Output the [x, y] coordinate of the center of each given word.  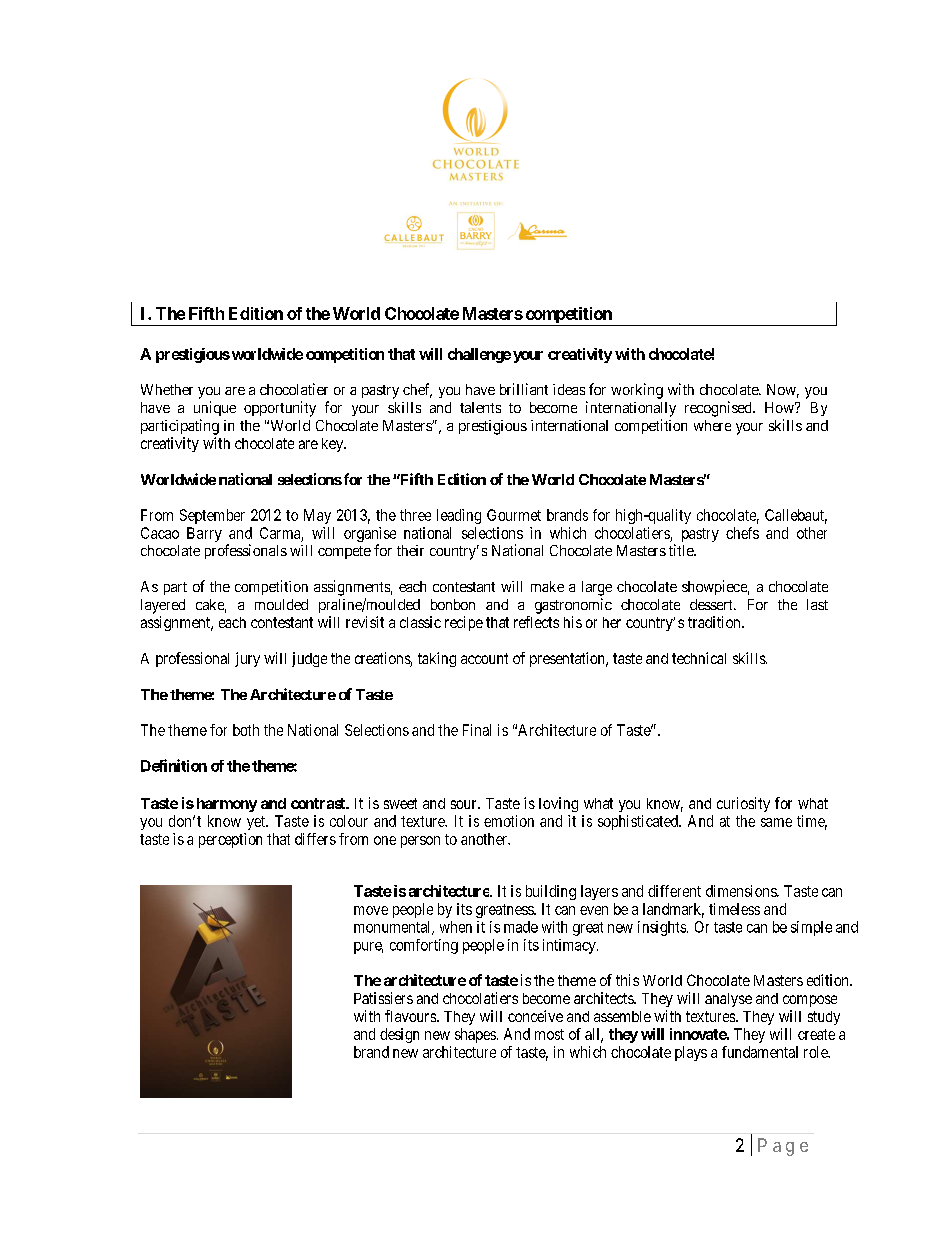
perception [230, 840]
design [399, 1035]
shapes [475, 1035]
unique [215, 408]
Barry [204, 534]
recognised [719, 409]
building [551, 892]
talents [480, 407]
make [547, 586]
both [246, 730]
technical [699, 658]
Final [477, 730]
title [682, 550]
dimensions [742, 891]
